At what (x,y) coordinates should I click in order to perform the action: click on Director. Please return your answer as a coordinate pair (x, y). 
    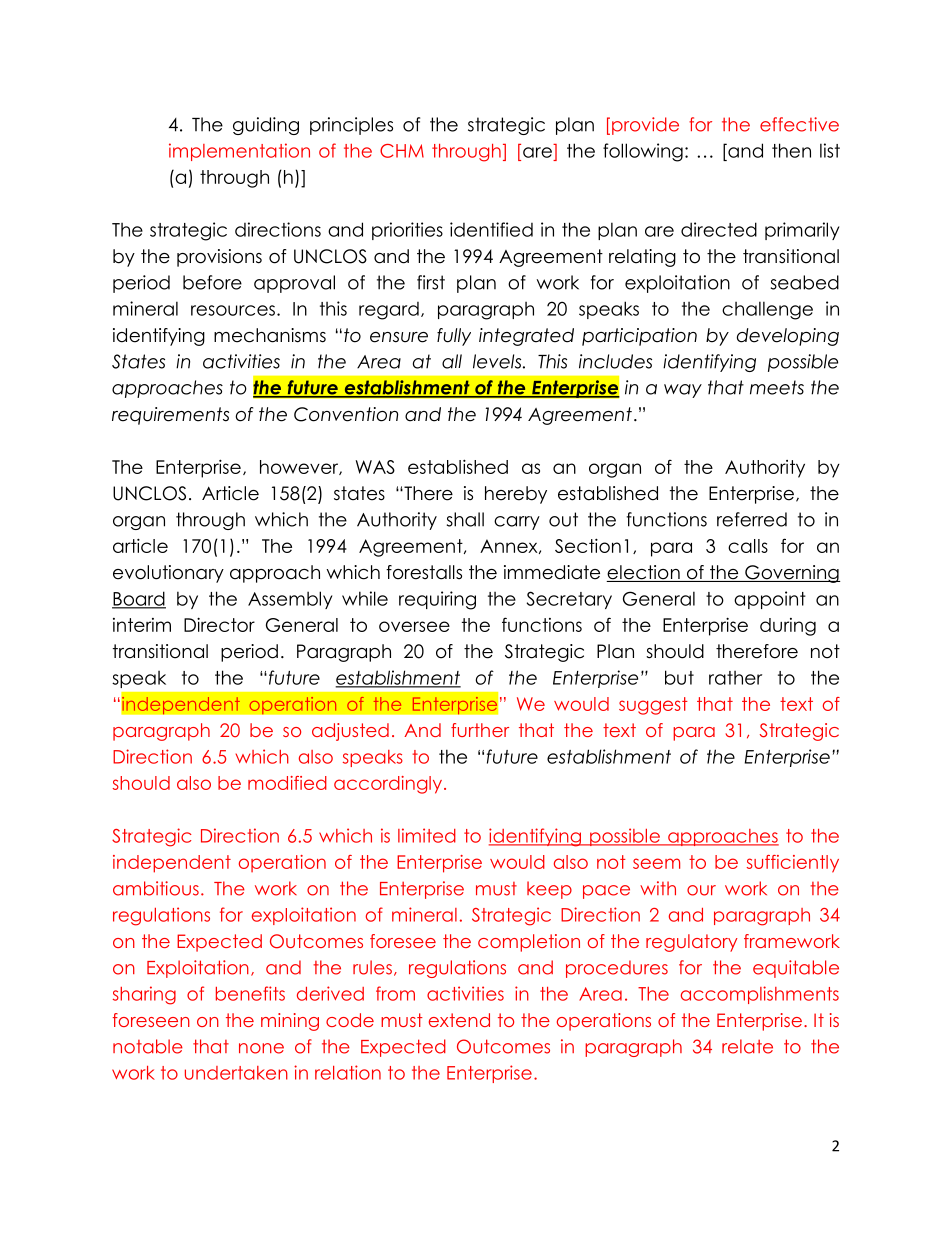
    Looking at the image, I should click on (219, 624).
